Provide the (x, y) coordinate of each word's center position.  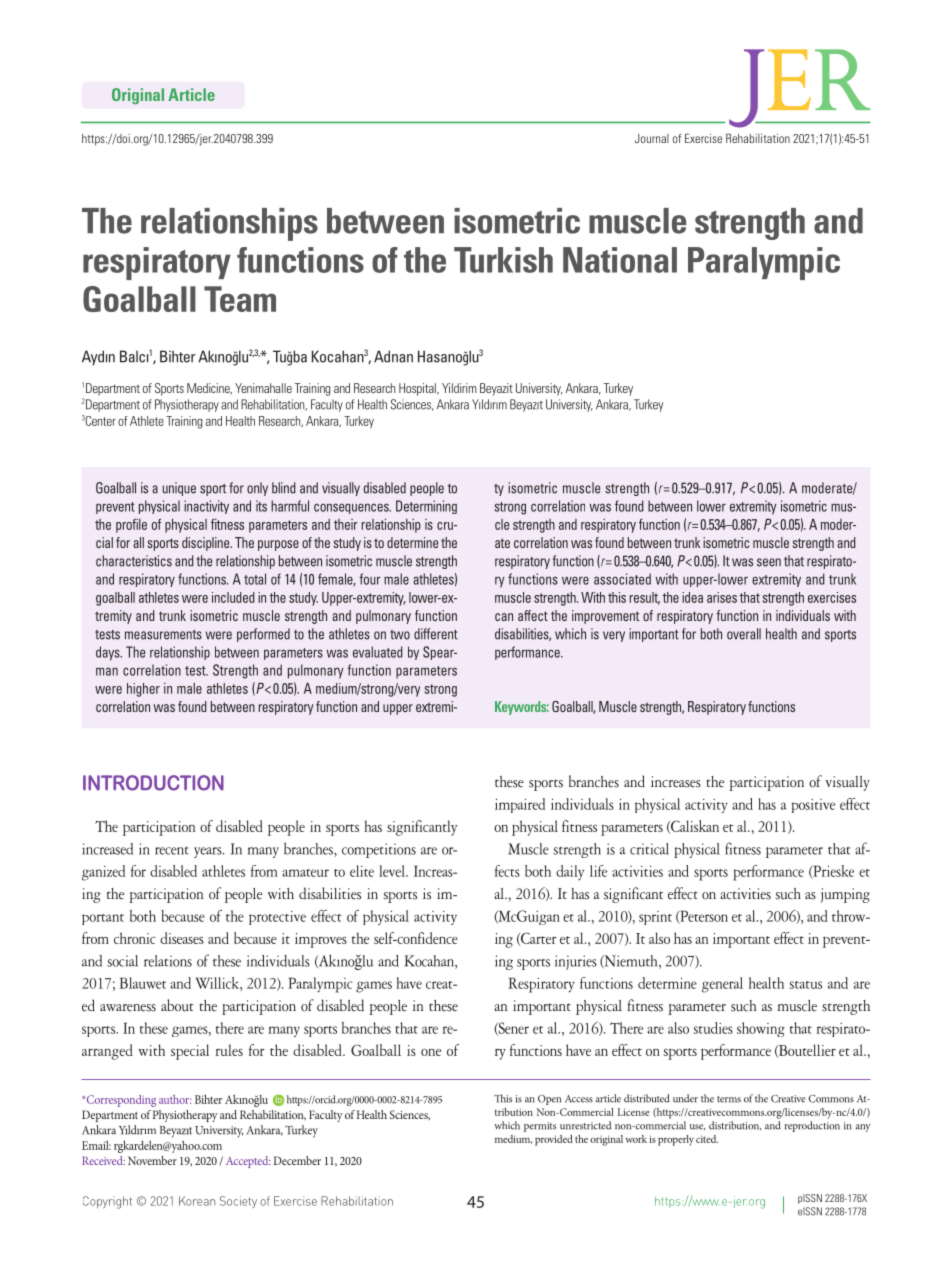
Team (240, 299)
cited (707, 1139)
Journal (652, 138)
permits (540, 1127)
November (152, 1160)
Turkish (503, 260)
